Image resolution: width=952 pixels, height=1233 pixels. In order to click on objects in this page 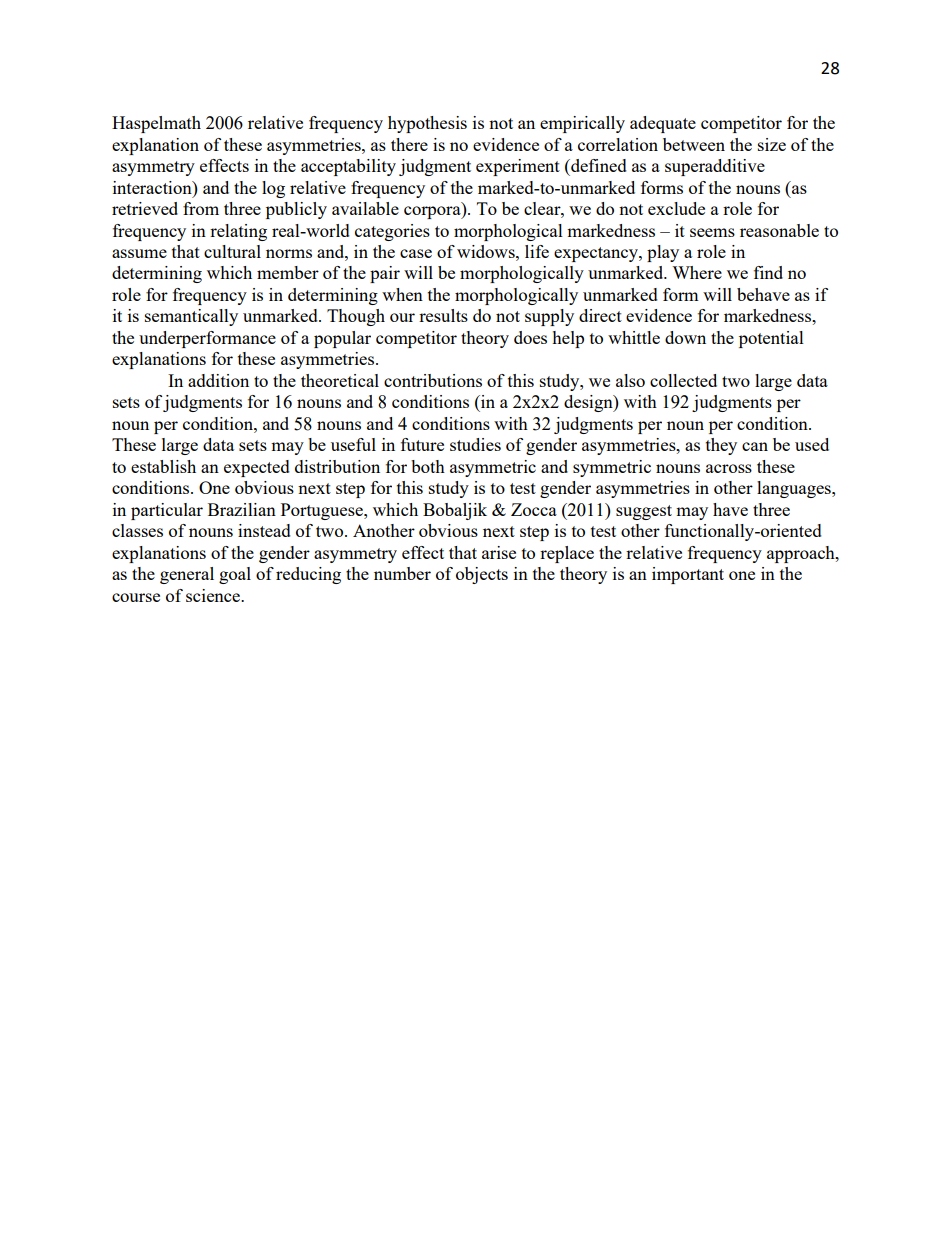, I will do `click(482, 575)`.
